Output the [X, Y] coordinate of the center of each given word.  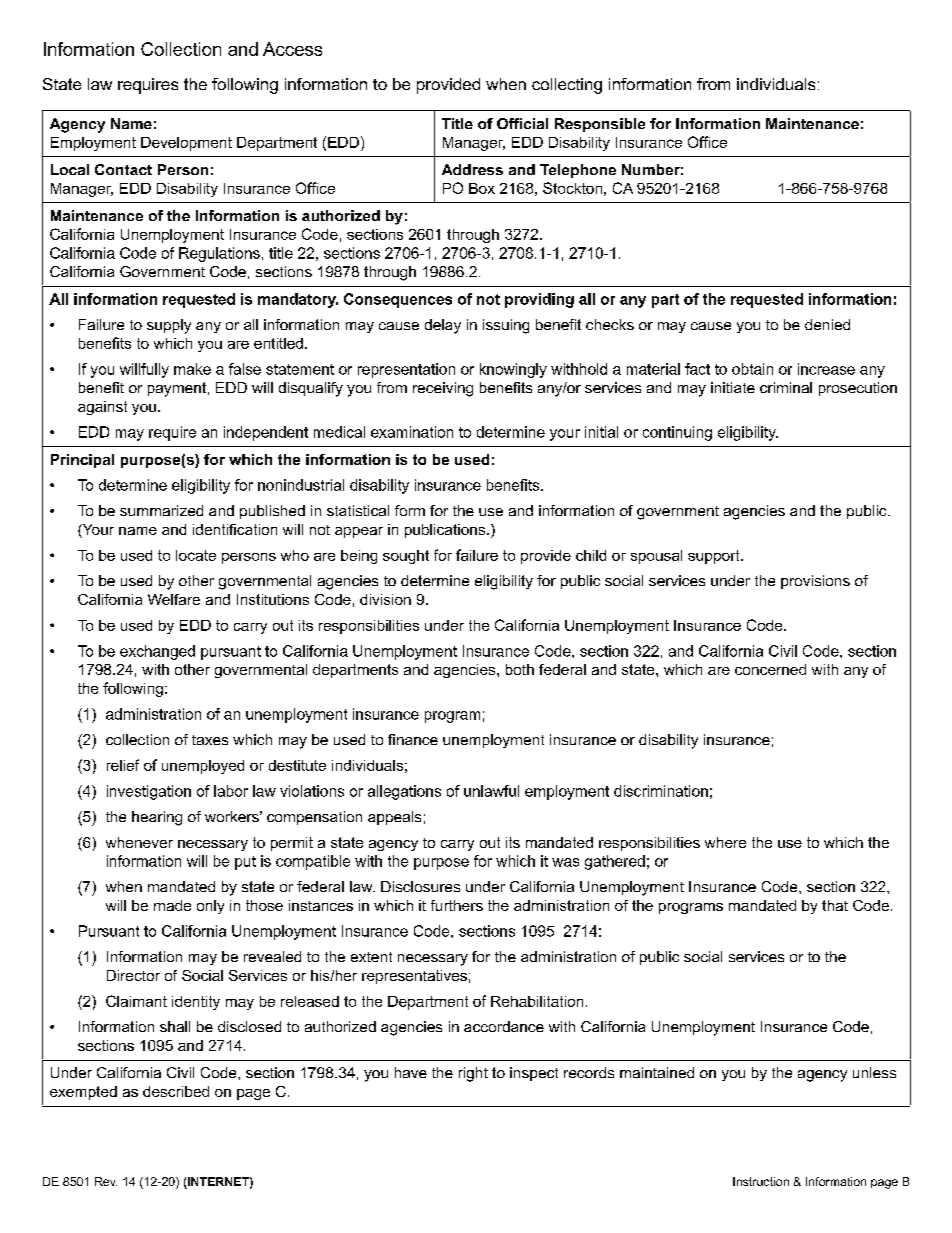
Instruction [761, 1181]
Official [522, 123]
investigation [149, 792]
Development [186, 144]
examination [412, 432]
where [725, 842]
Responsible [600, 125]
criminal [786, 387]
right [473, 1074]
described [176, 1091]
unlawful [491, 791]
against [102, 408]
